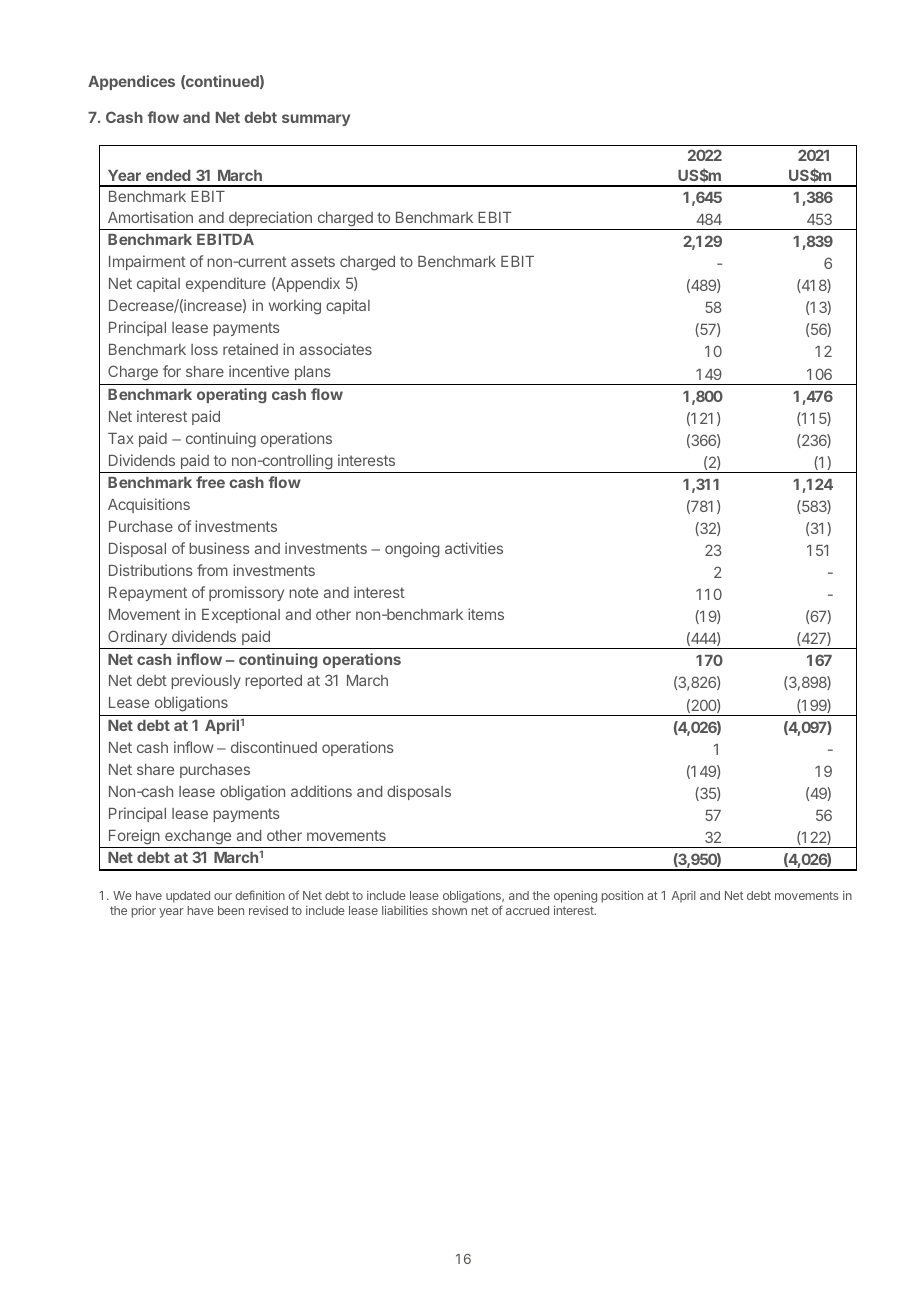 The image size is (924, 1308). What do you see at coordinates (147, 262) in the document?
I see `Impairment` at bounding box center [147, 262].
